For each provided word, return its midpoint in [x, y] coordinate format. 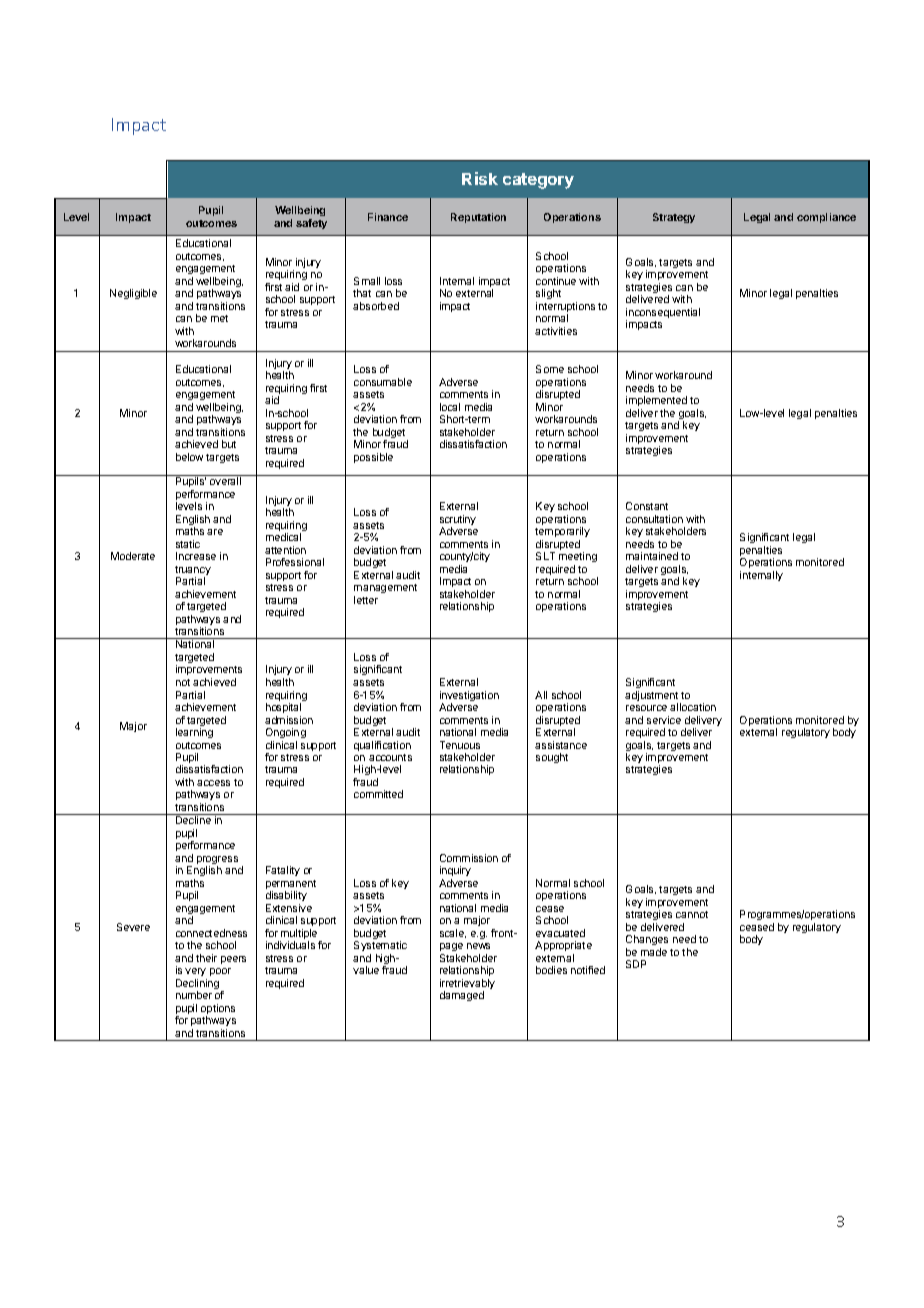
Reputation [478, 218]
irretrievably [467, 985]
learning [194, 733]
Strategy [674, 218]
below [189, 457]
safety [311, 224]
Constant [647, 506]
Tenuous [460, 745]
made [654, 952]
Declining [199, 985]
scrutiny [458, 521]
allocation [693, 707]
